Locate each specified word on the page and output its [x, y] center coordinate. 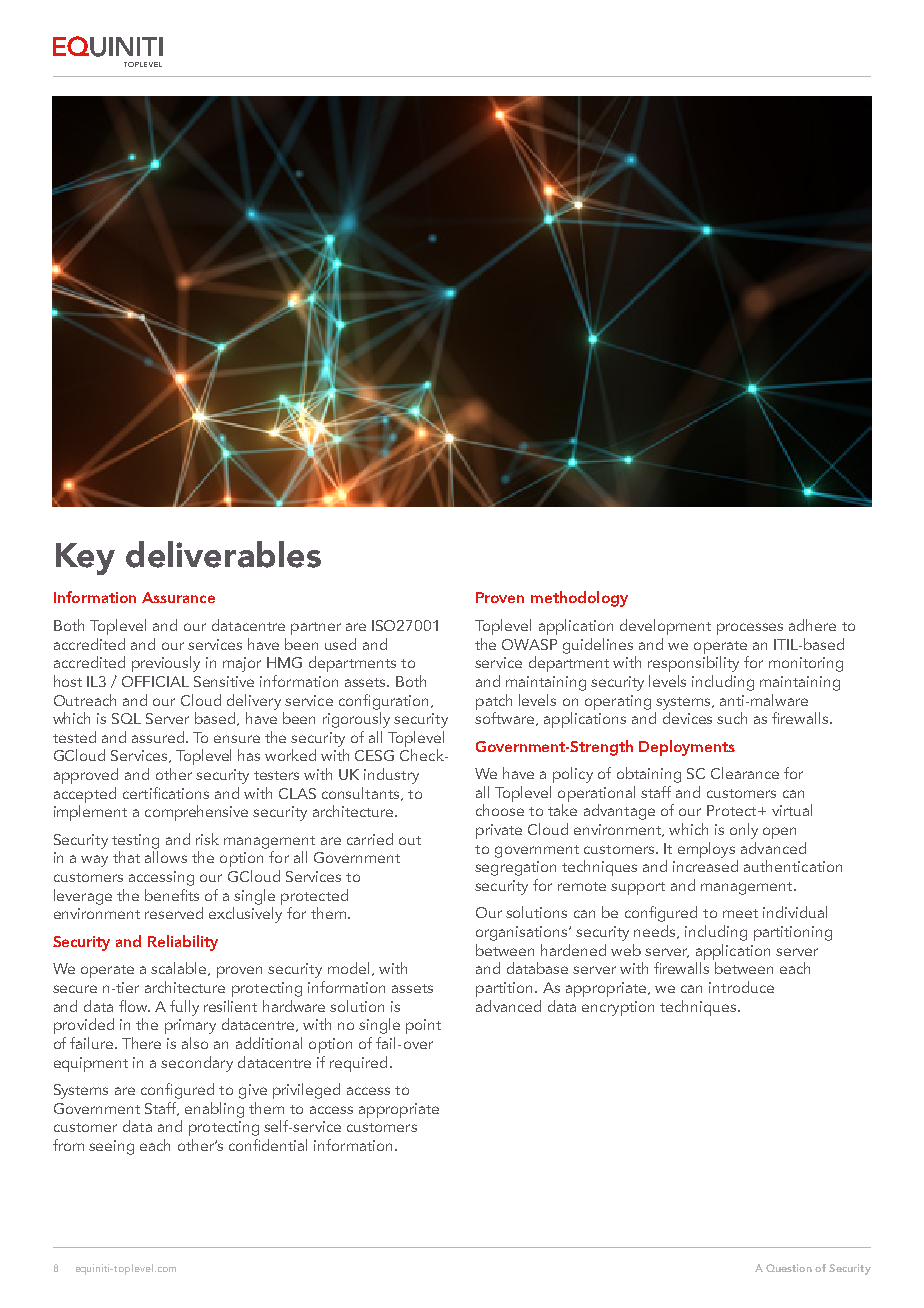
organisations [523, 933]
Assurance [178, 597]
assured [158, 737]
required [358, 1064]
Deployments [687, 748]
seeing [111, 1147]
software [506, 719]
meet [740, 913]
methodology [579, 599]
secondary [197, 1064]
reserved [174, 913]
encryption [618, 1008]
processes [750, 629]
